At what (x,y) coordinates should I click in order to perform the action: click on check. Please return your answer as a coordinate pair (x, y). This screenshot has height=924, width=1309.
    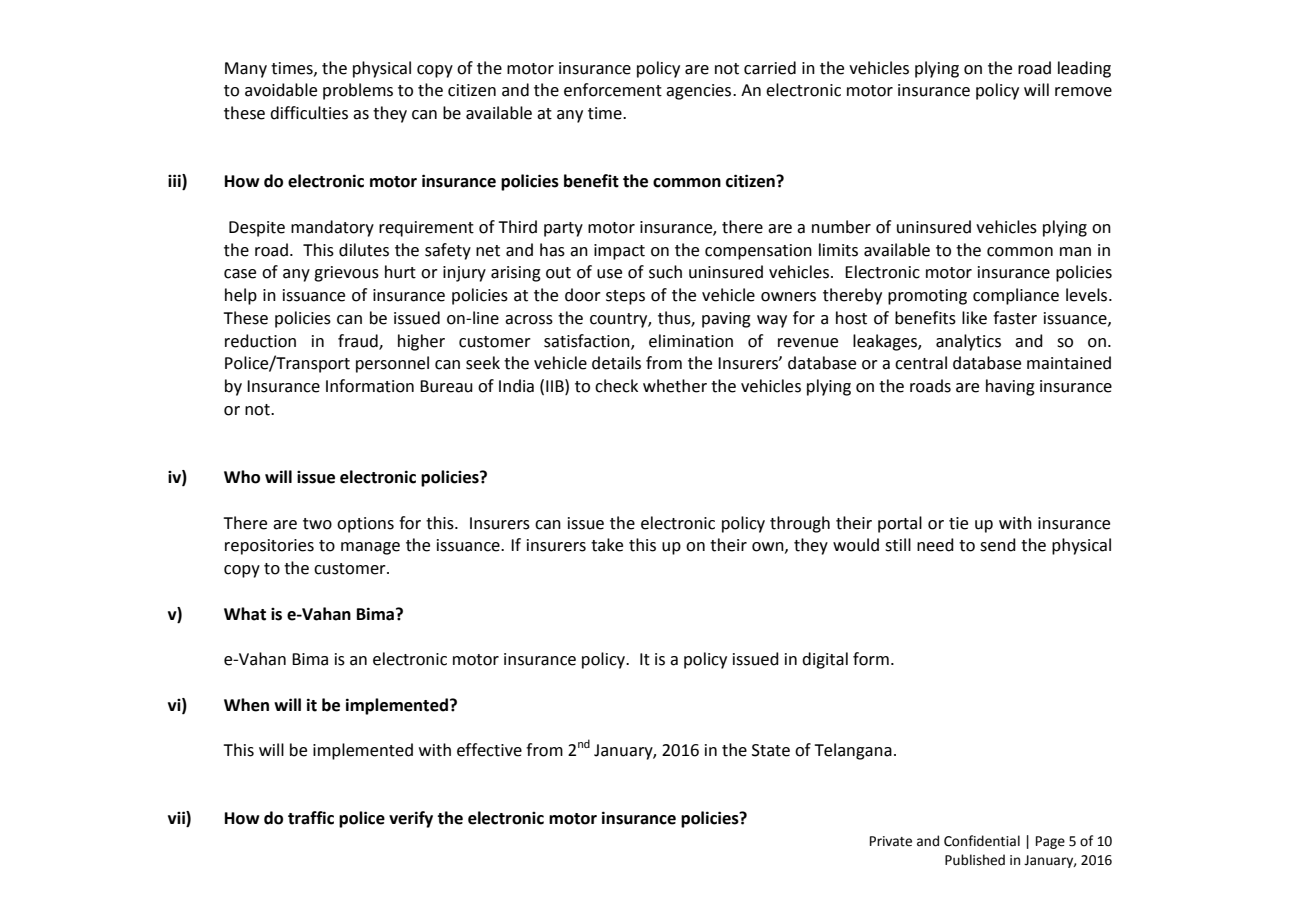
    Looking at the image, I should click on (616, 386).
